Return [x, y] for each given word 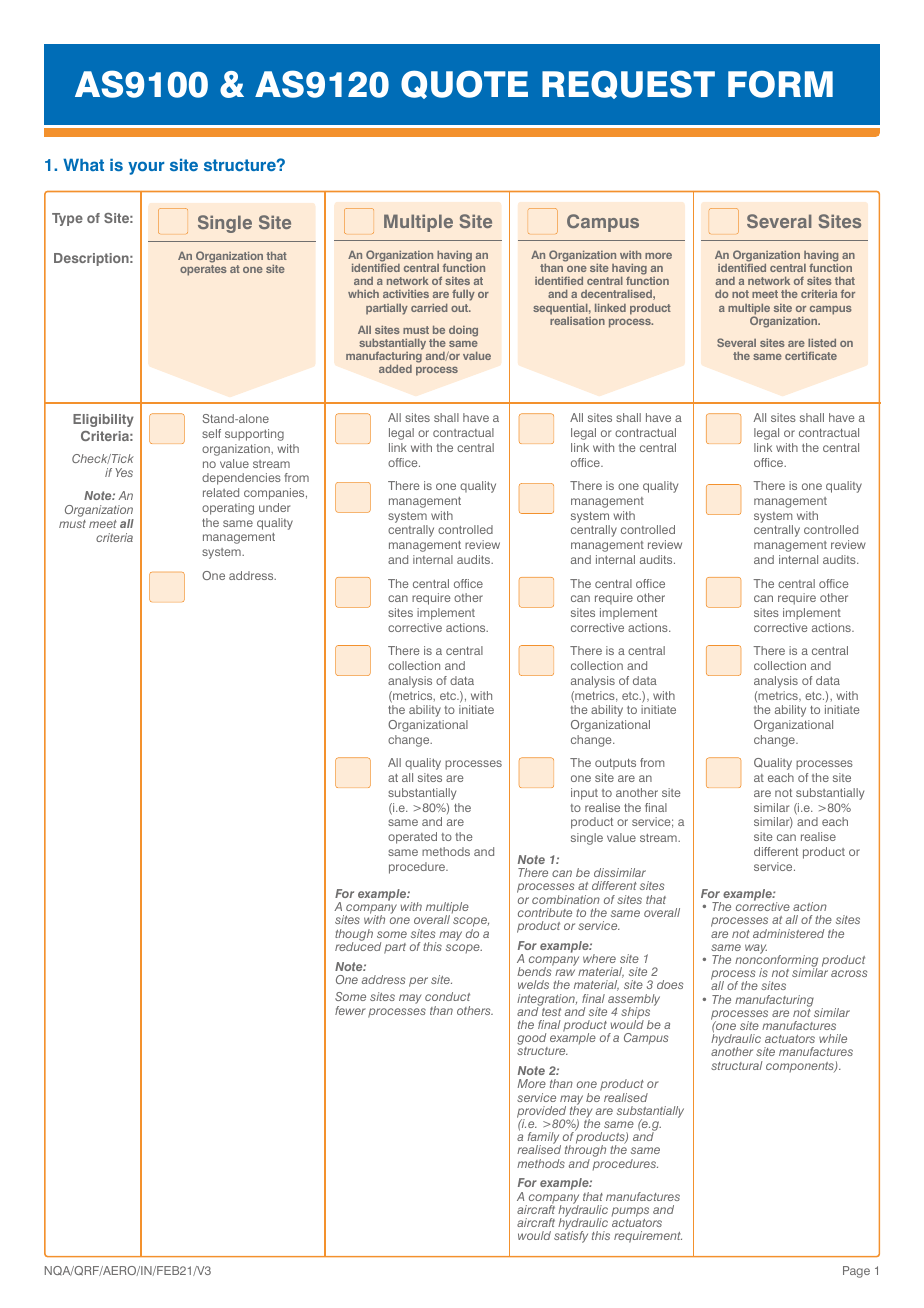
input [584, 794]
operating [228, 509]
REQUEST [628, 84]
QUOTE [464, 84]
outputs [615, 764]
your [146, 168]
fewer [350, 1010]
